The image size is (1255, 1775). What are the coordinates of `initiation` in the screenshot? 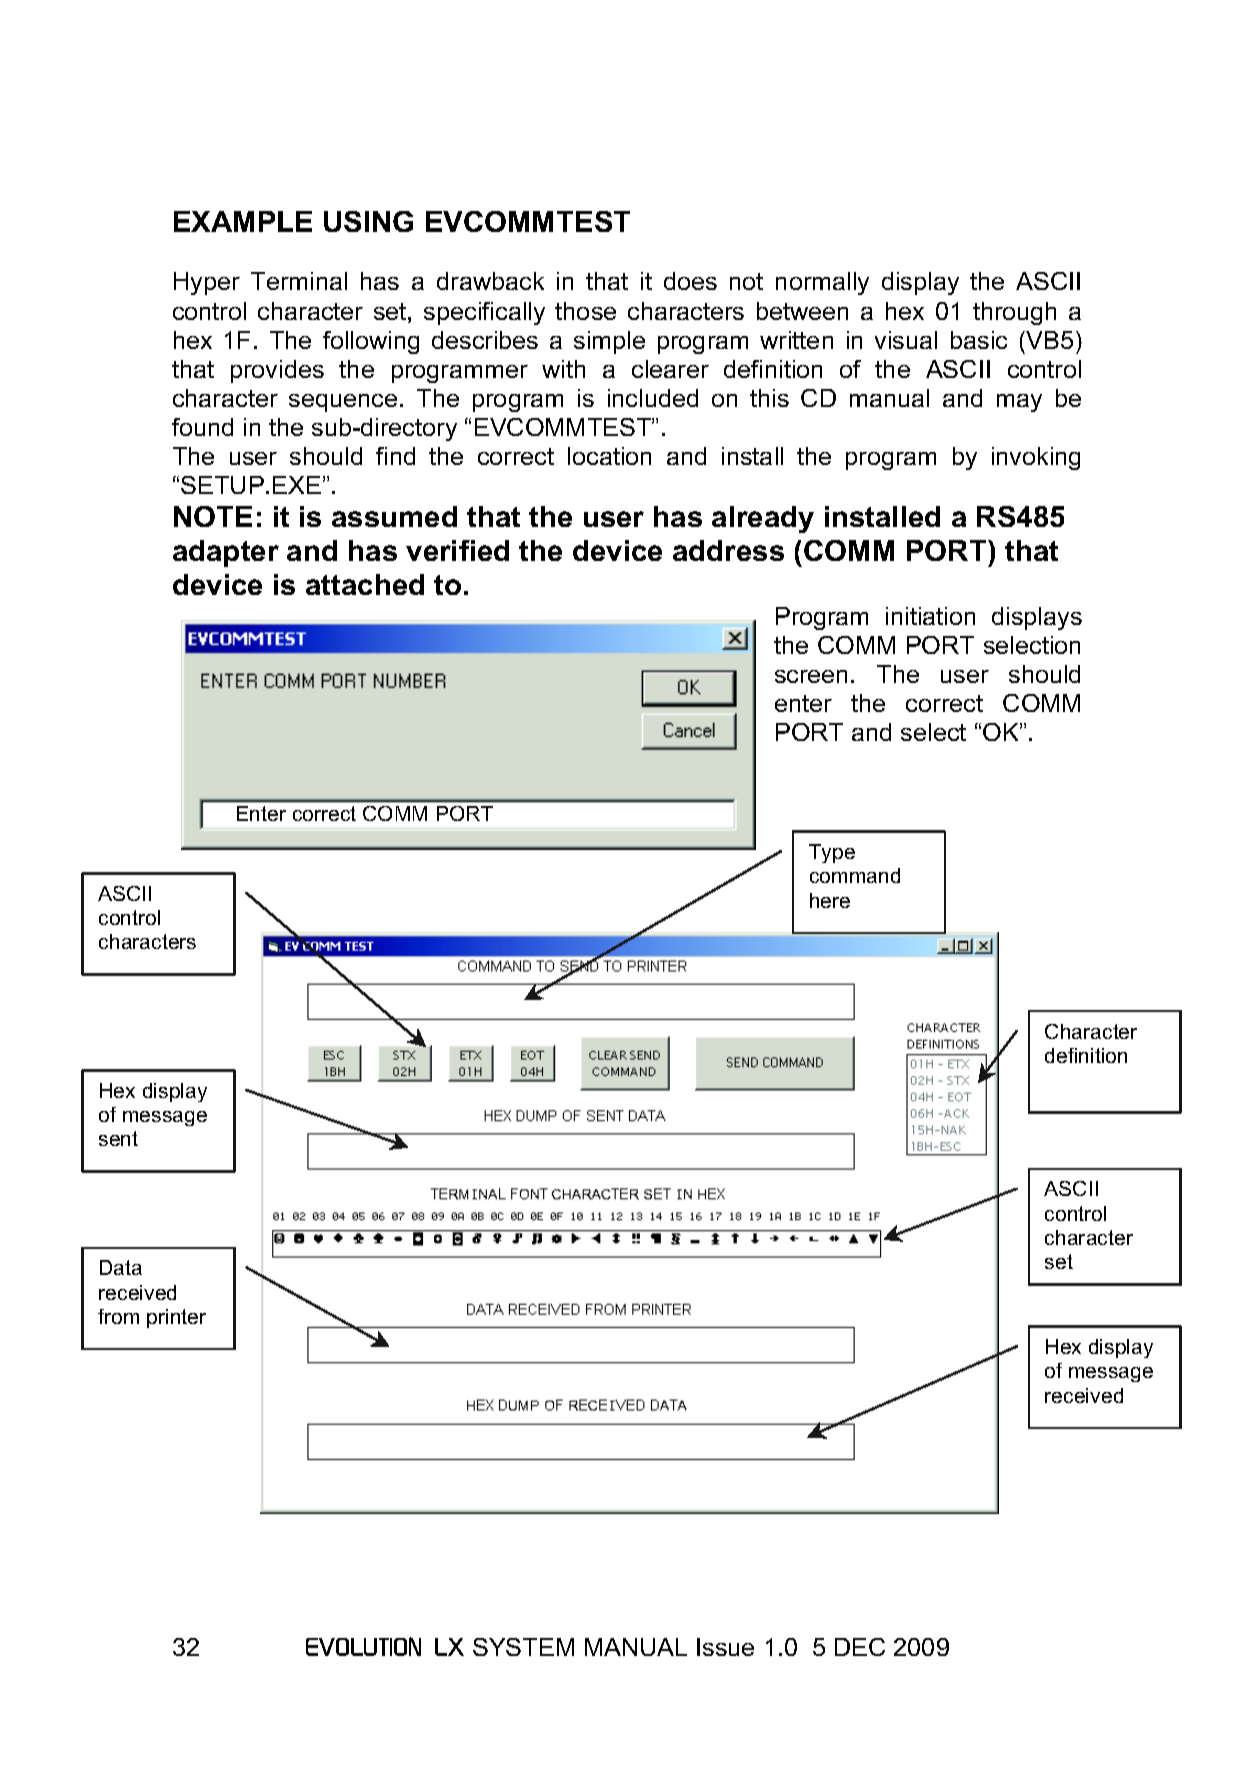 It's located at (930, 616).
